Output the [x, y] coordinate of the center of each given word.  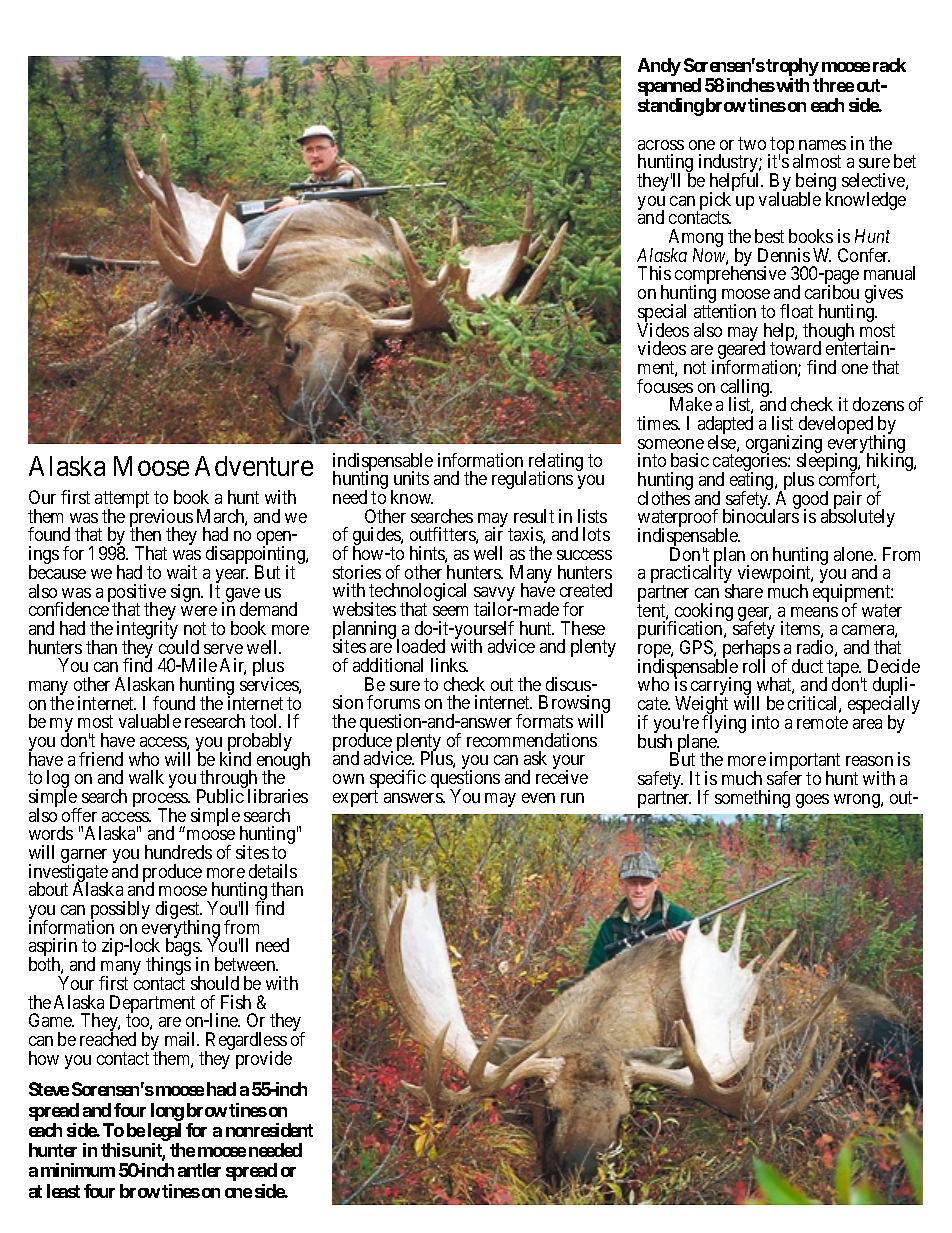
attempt [122, 501]
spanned [669, 88]
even [538, 798]
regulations [532, 480]
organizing [784, 445]
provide [264, 1060]
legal [164, 1133]
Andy [659, 67]
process [161, 801]
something [752, 799]
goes [812, 801]
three [833, 85]
